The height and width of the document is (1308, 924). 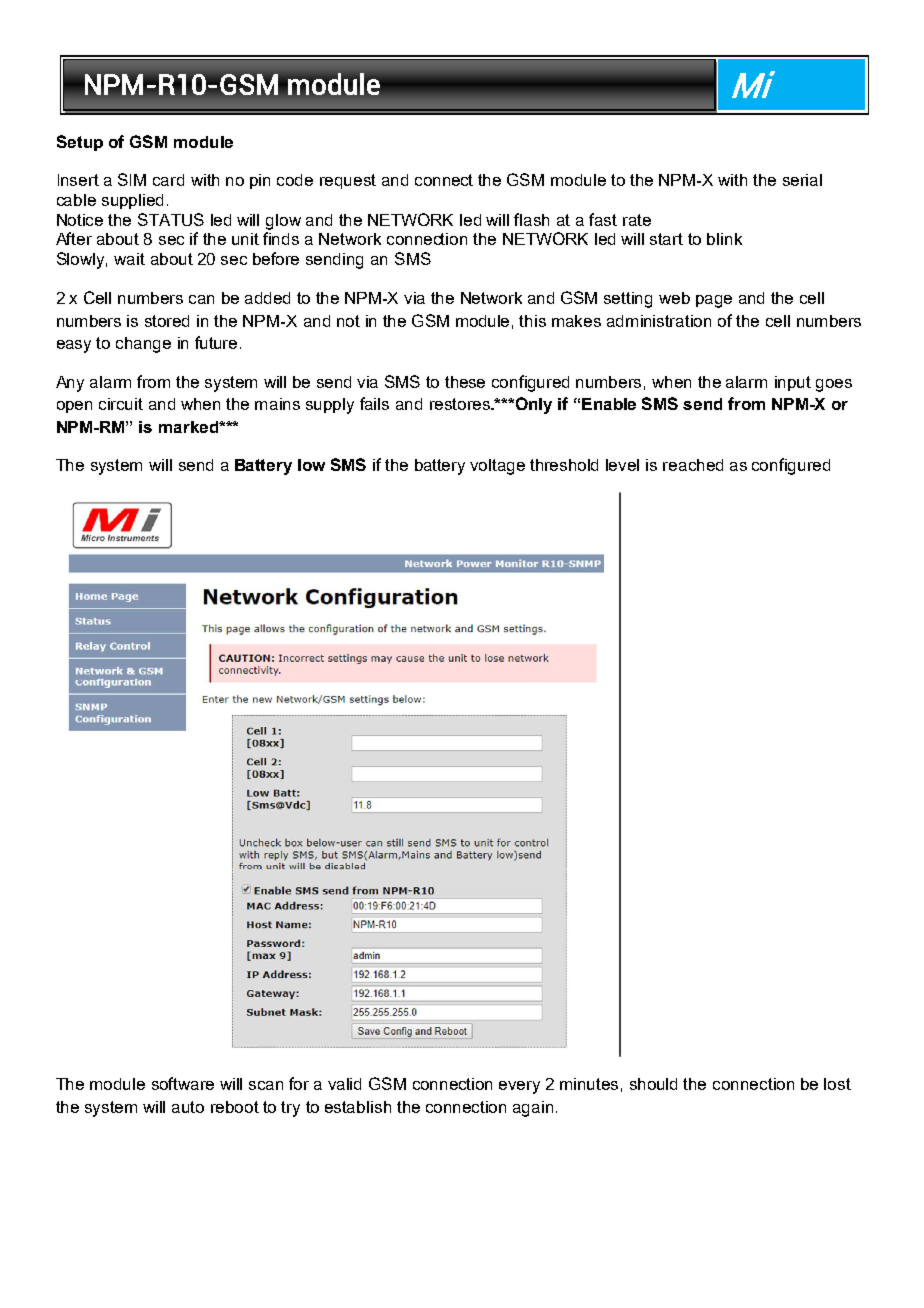 I want to click on auto, so click(x=188, y=1107).
